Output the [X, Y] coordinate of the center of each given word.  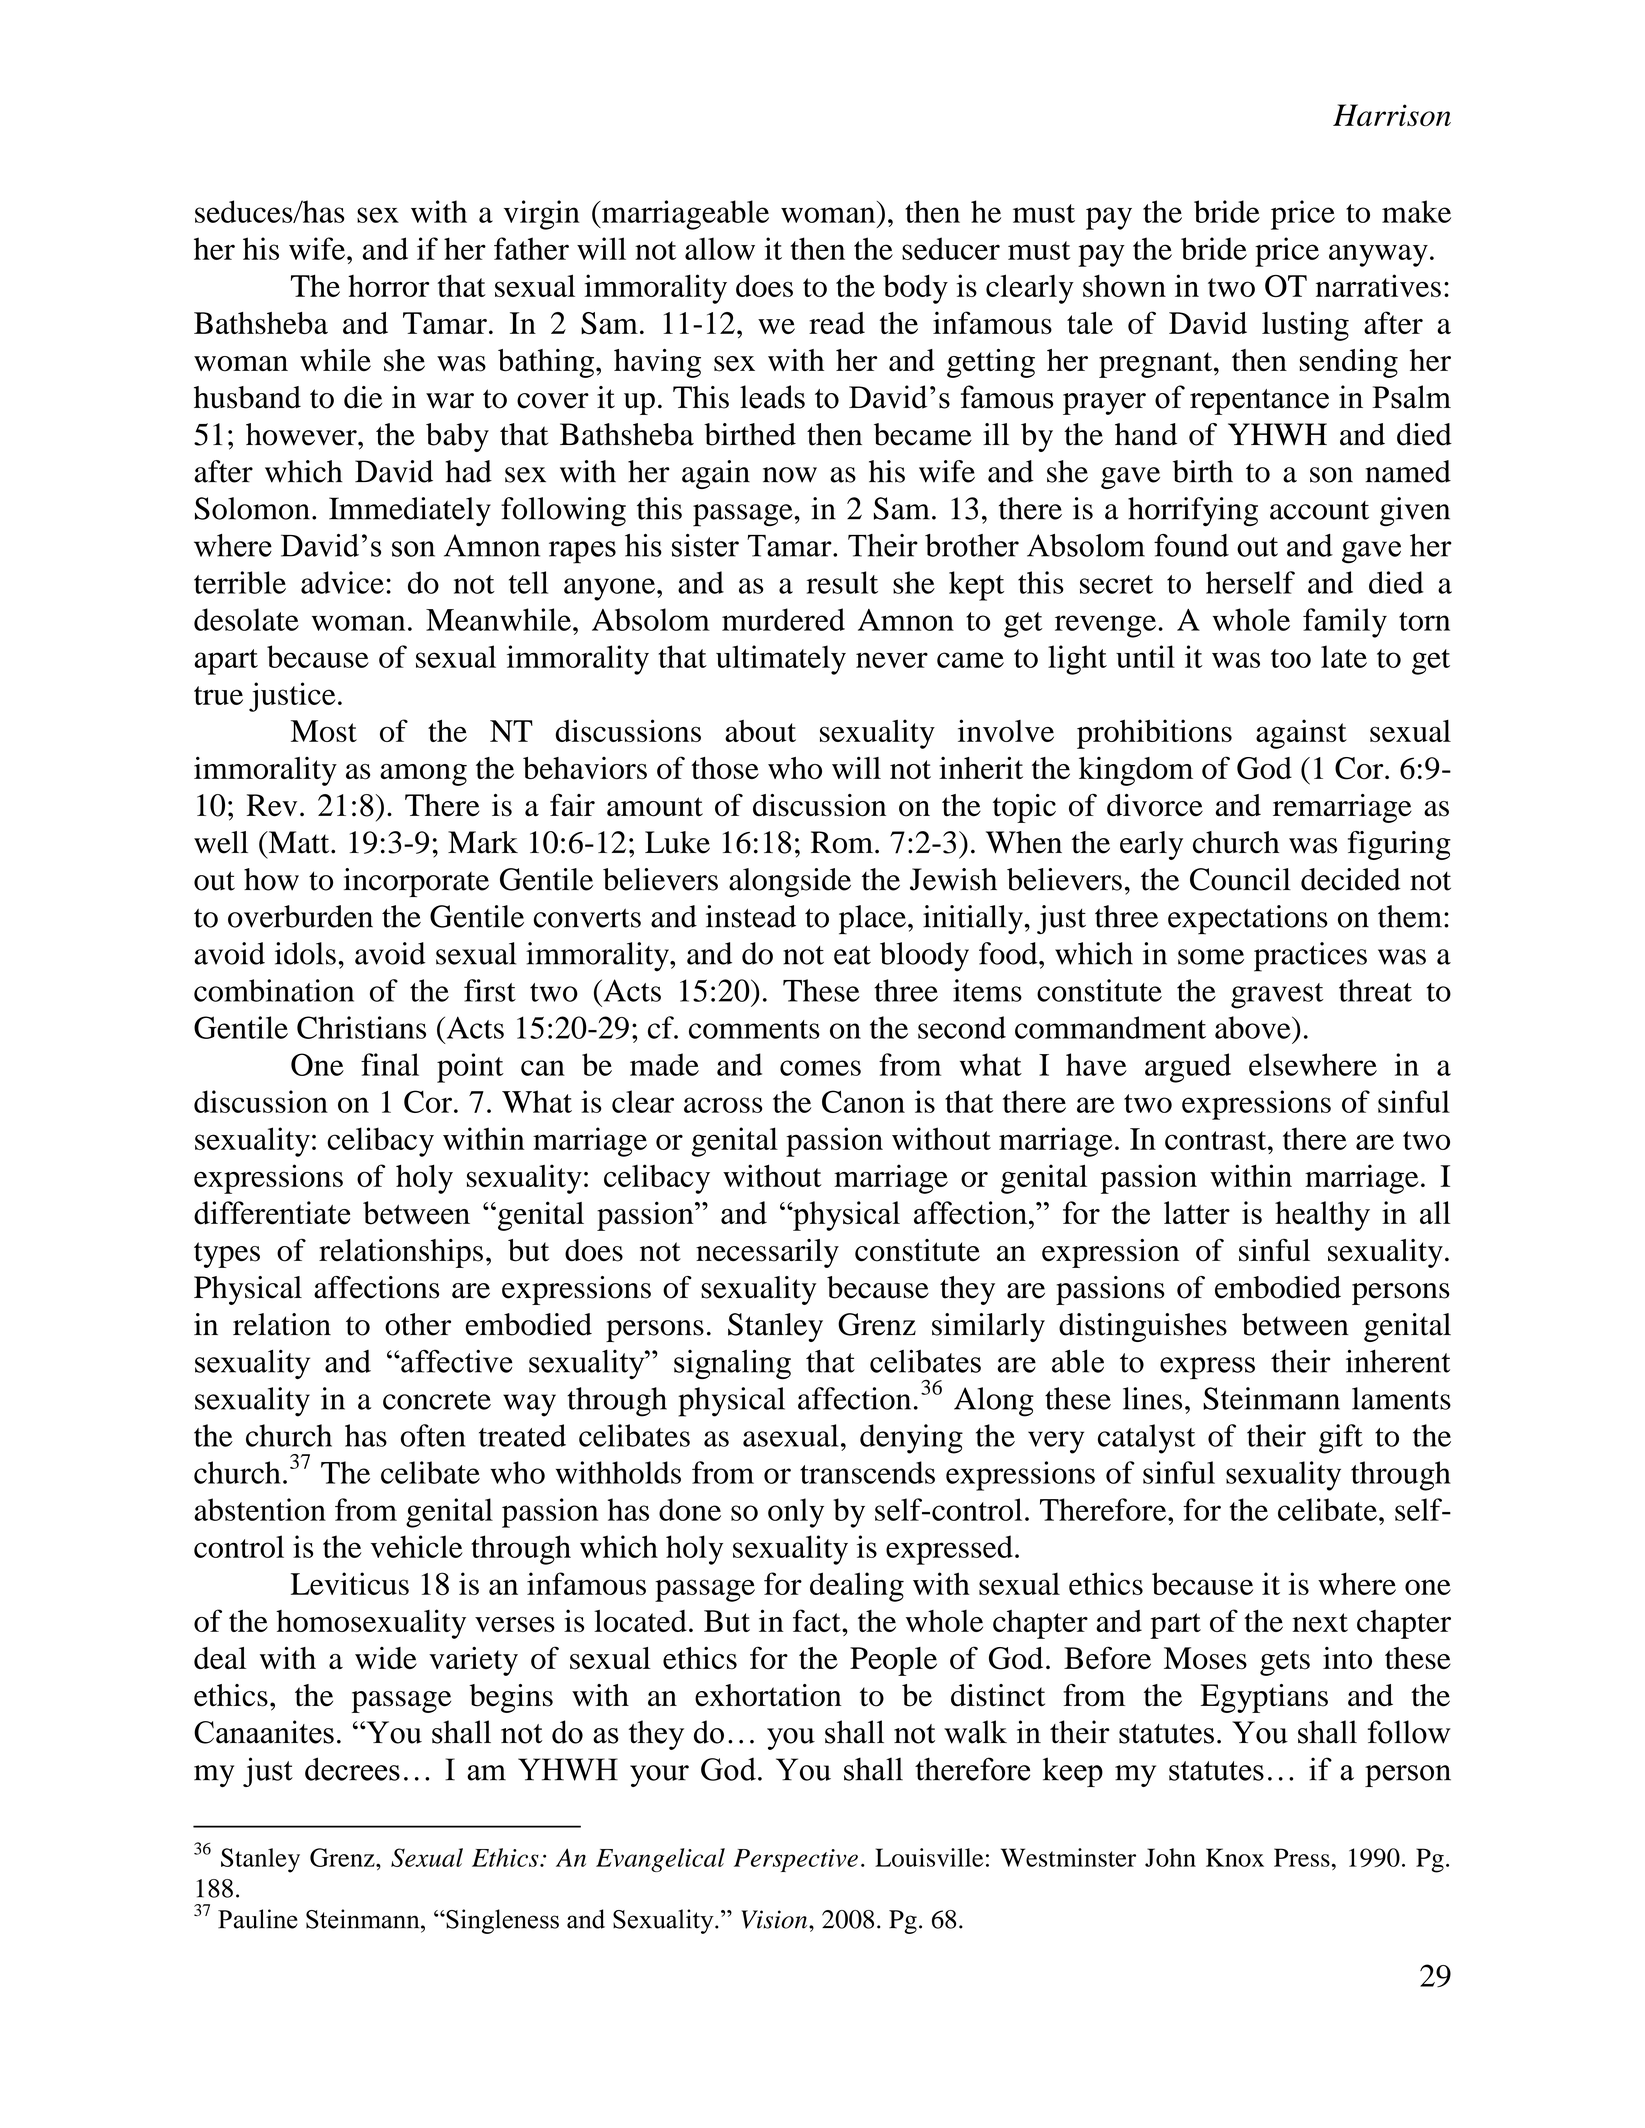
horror [388, 286]
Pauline [258, 1919]
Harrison [1392, 115]
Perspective [796, 1860]
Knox [1235, 1857]
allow [720, 248]
